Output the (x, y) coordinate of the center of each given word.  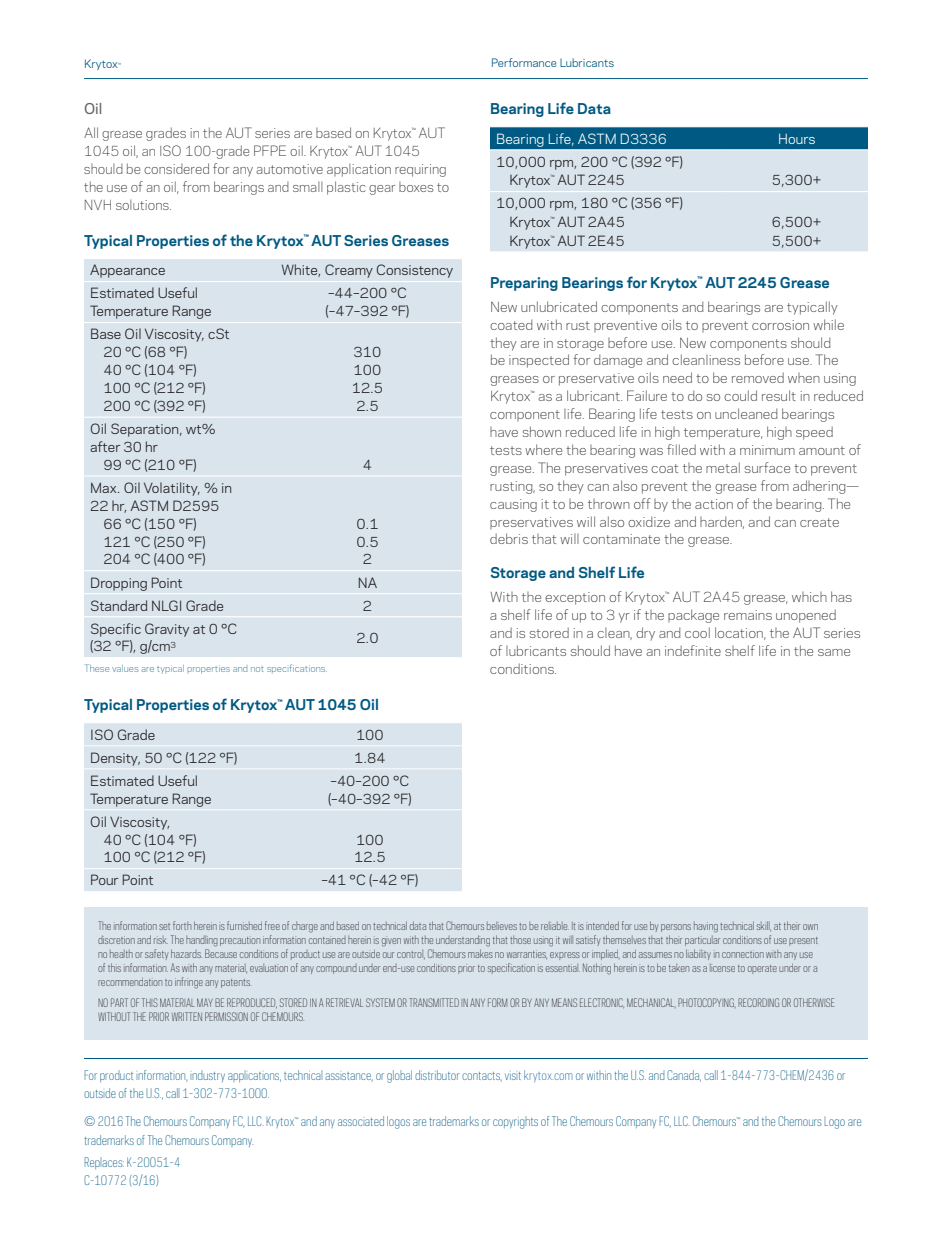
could (740, 395)
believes (502, 926)
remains (748, 615)
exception (575, 598)
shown (542, 431)
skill (764, 926)
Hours (797, 139)
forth (182, 925)
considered (176, 168)
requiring (420, 170)
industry (207, 1077)
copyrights (515, 1122)
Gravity (167, 630)
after (105, 446)
